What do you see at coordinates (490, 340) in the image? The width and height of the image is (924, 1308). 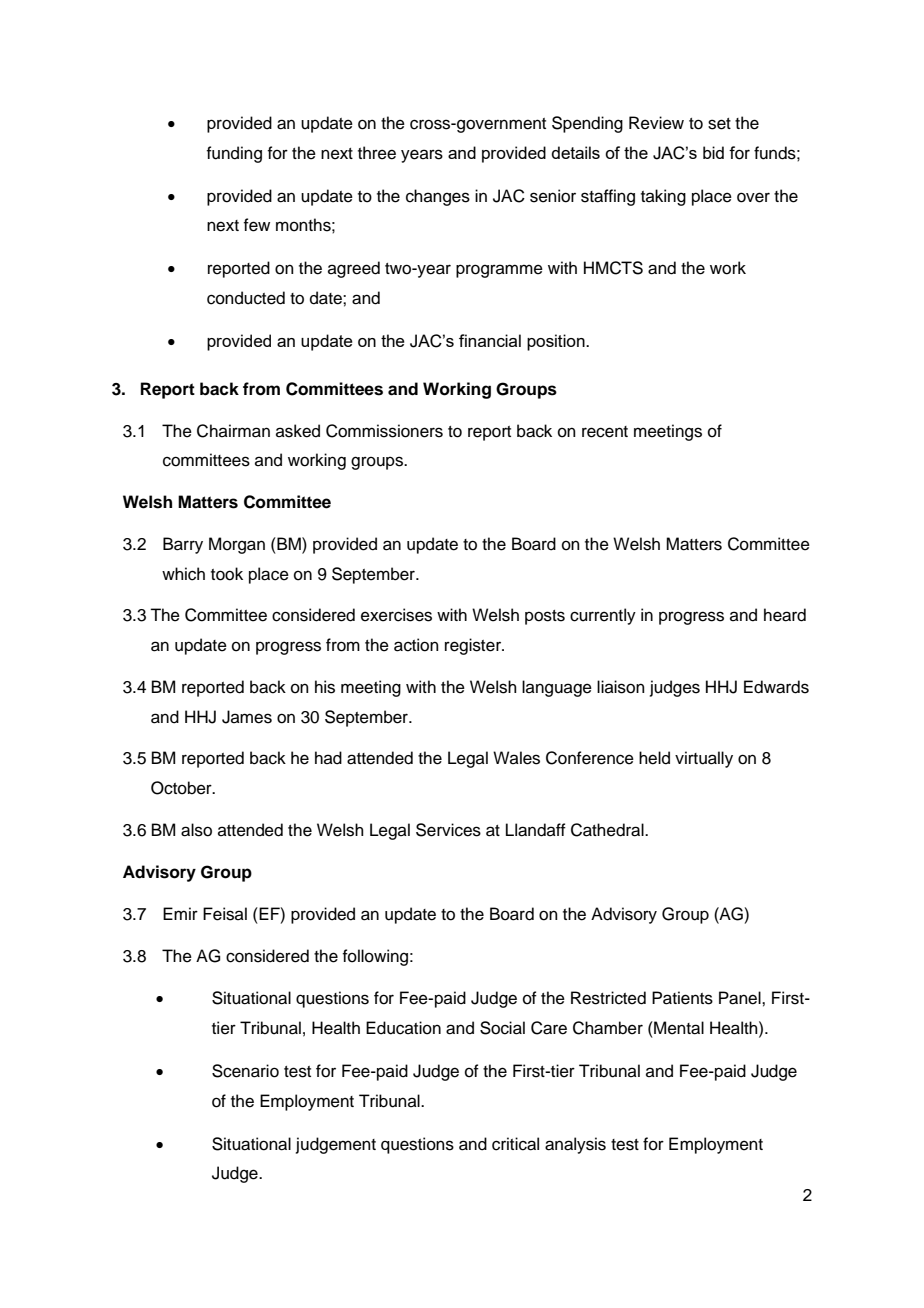 I see `financial` at bounding box center [490, 340].
